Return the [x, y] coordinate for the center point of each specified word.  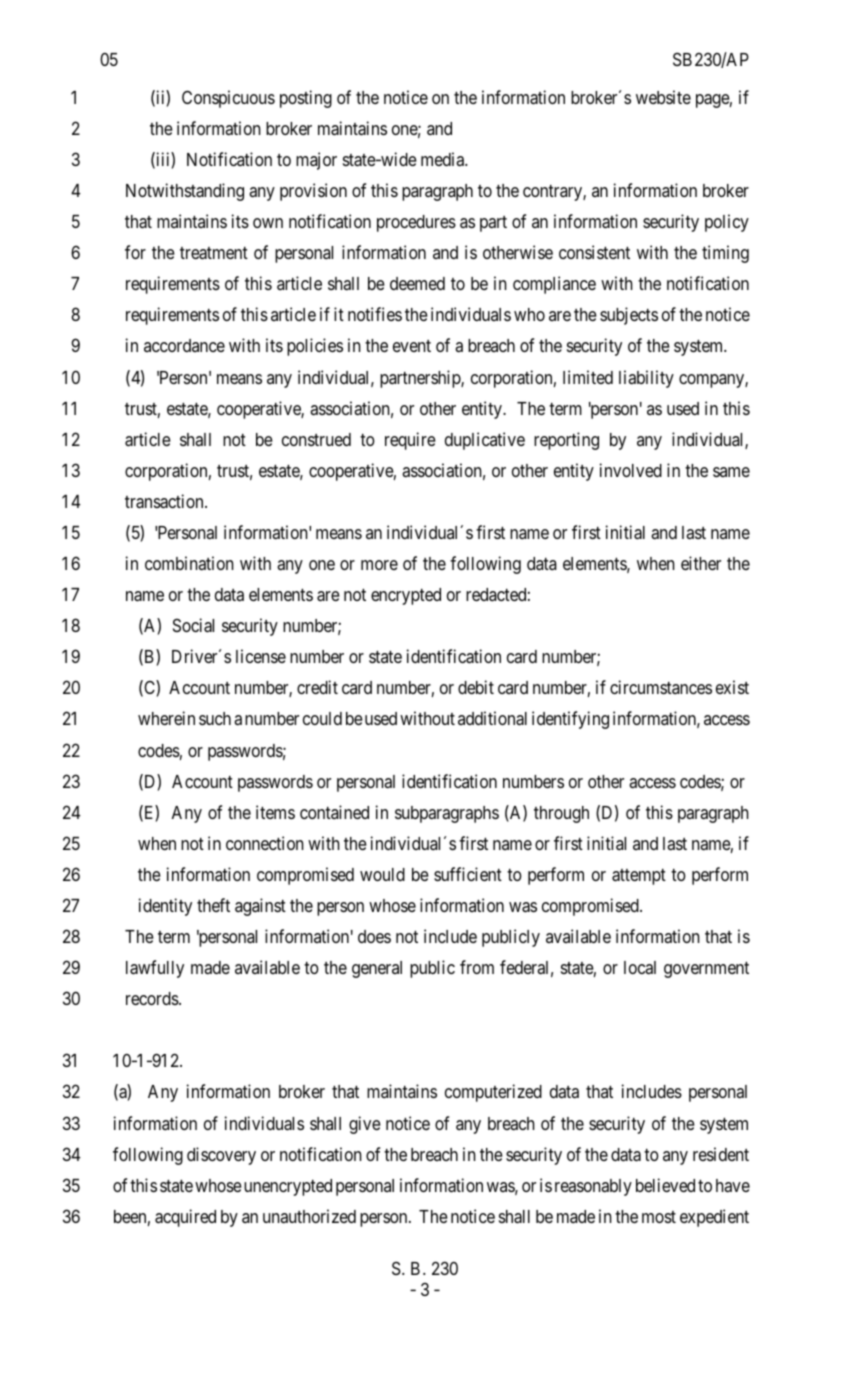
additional [492, 718]
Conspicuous [228, 99]
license [261, 656]
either [701, 563]
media [444, 159]
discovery [221, 1156]
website [663, 97]
